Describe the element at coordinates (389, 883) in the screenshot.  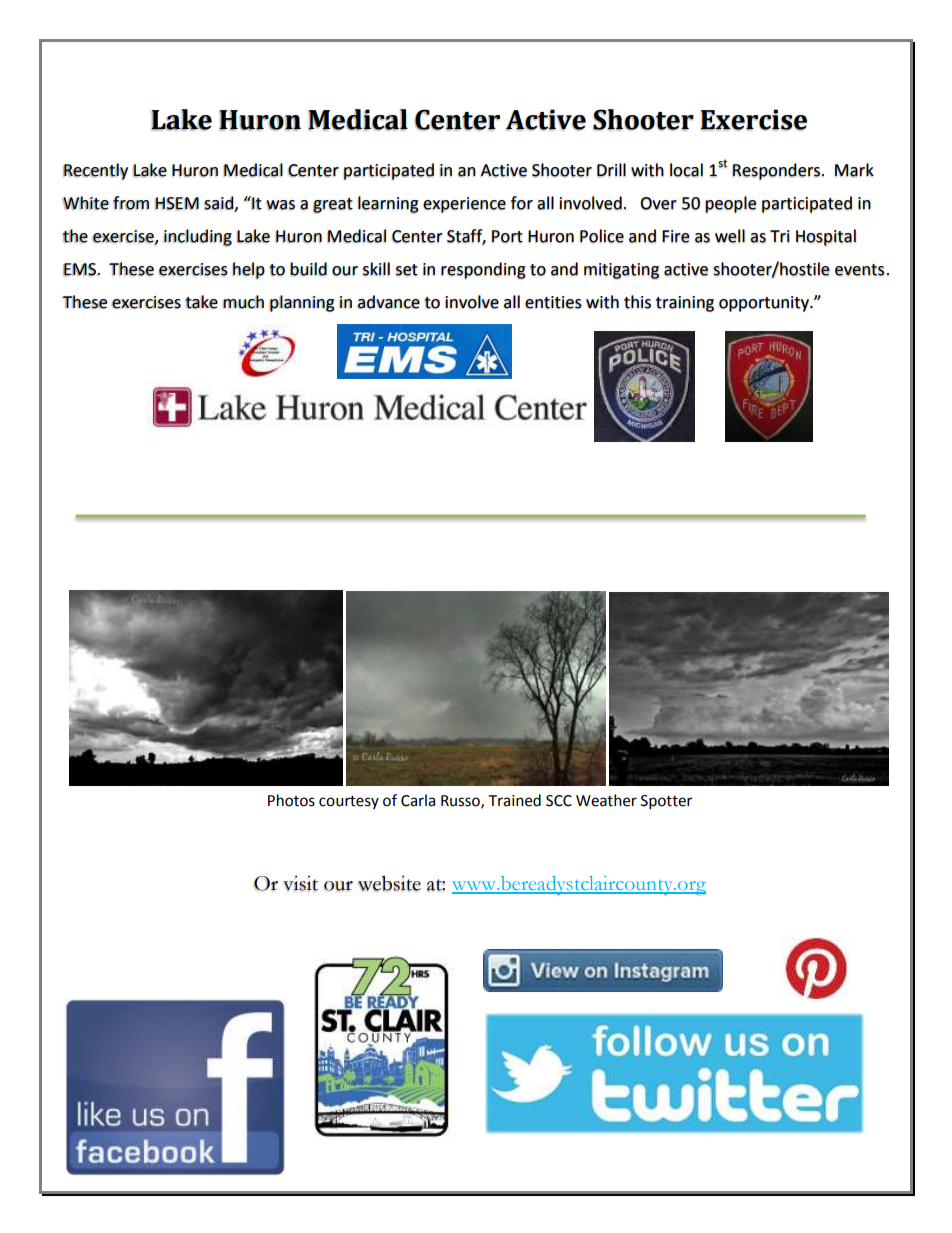
I see `website` at that location.
